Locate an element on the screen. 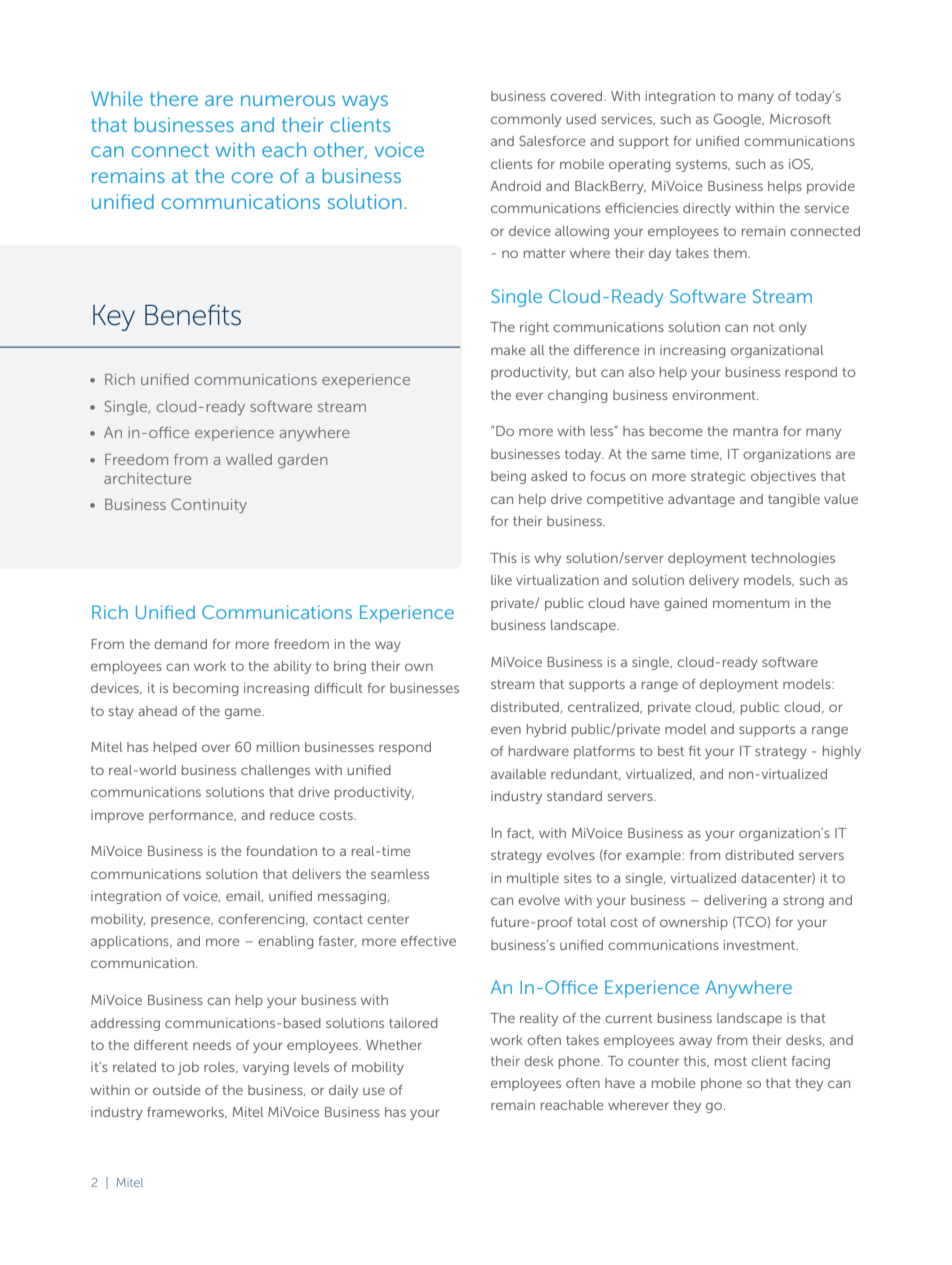  demand is located at coordinates (180, 644).
